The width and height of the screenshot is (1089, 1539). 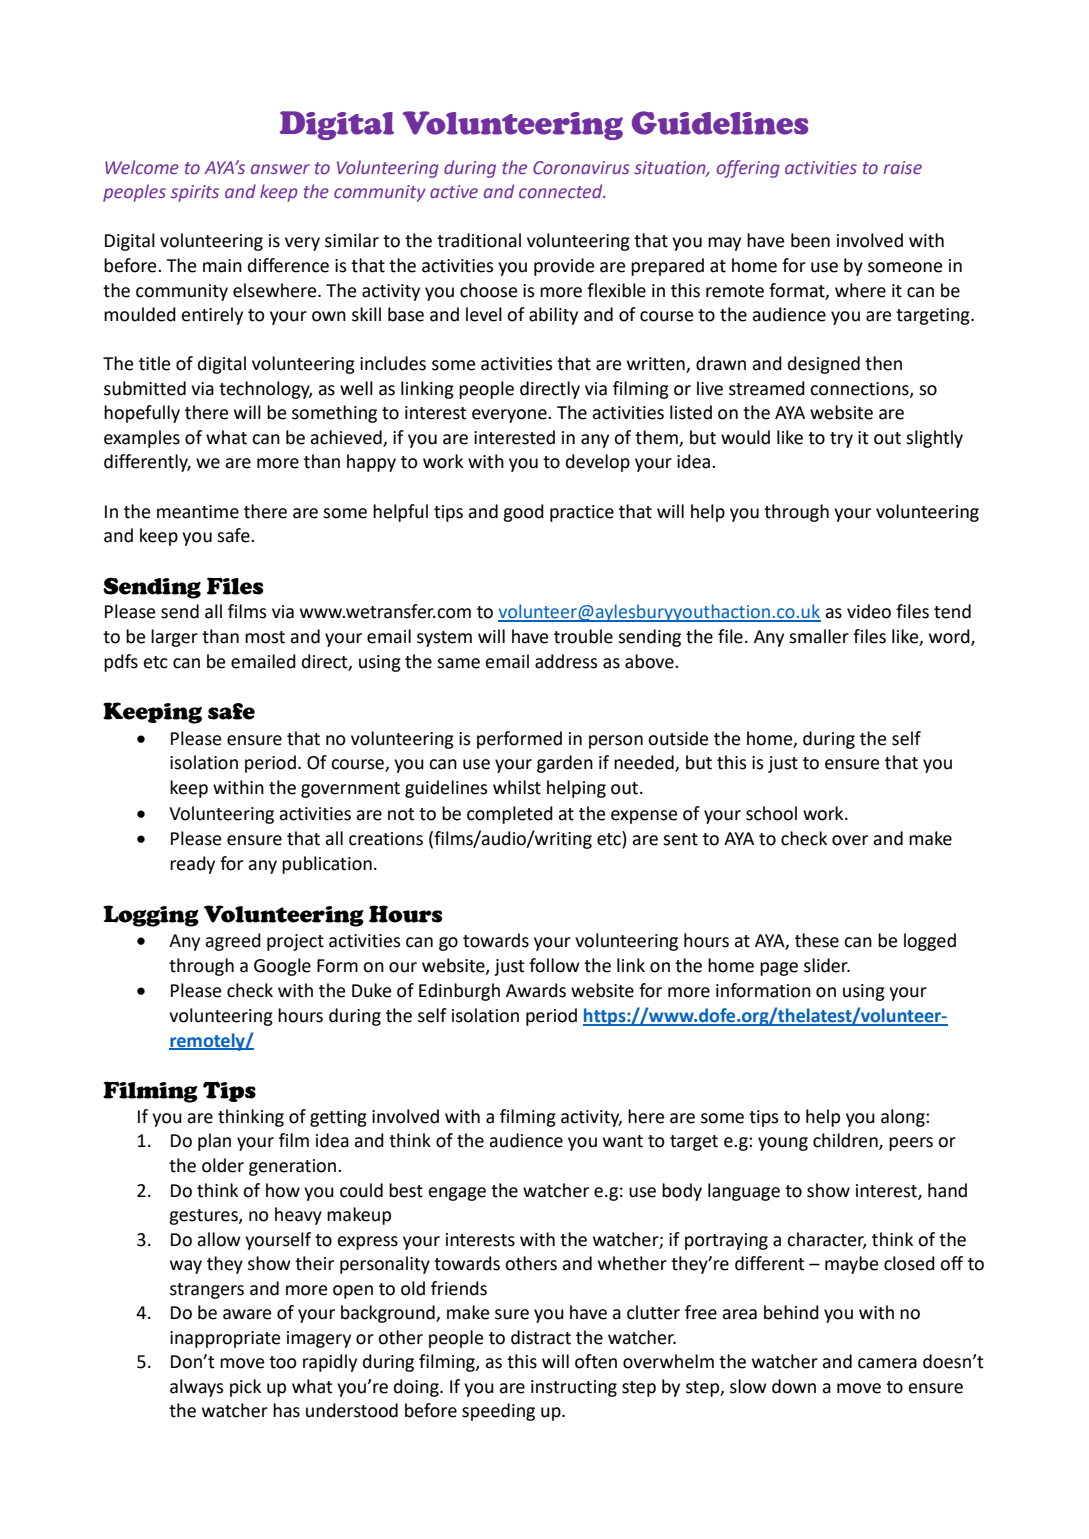 What do you see at coordinates (583, 636) in the screenshot?
I see `trouble` at bounding box center [583, 636].
